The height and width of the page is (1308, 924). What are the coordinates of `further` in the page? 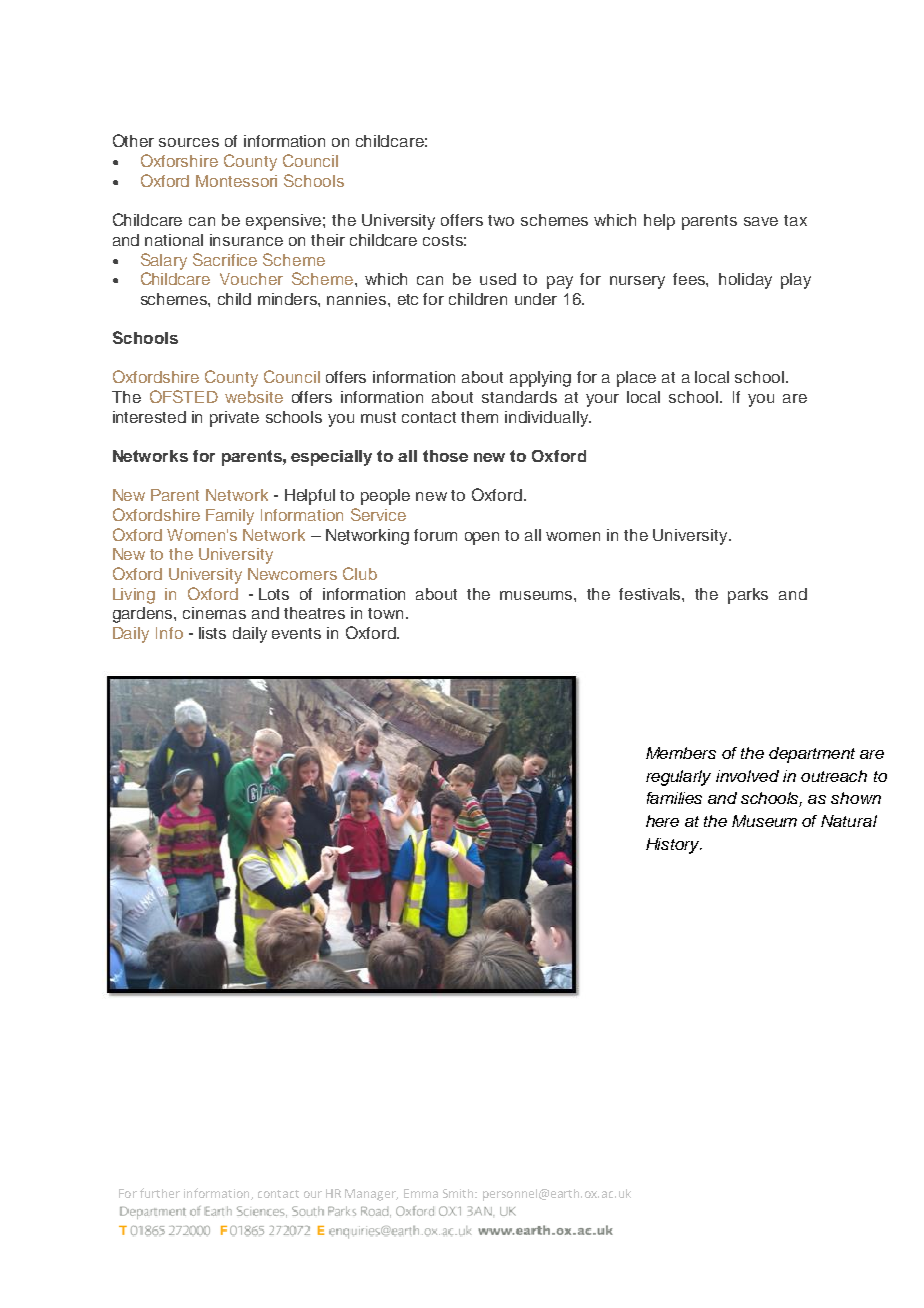 It's located at (160, 1193).
